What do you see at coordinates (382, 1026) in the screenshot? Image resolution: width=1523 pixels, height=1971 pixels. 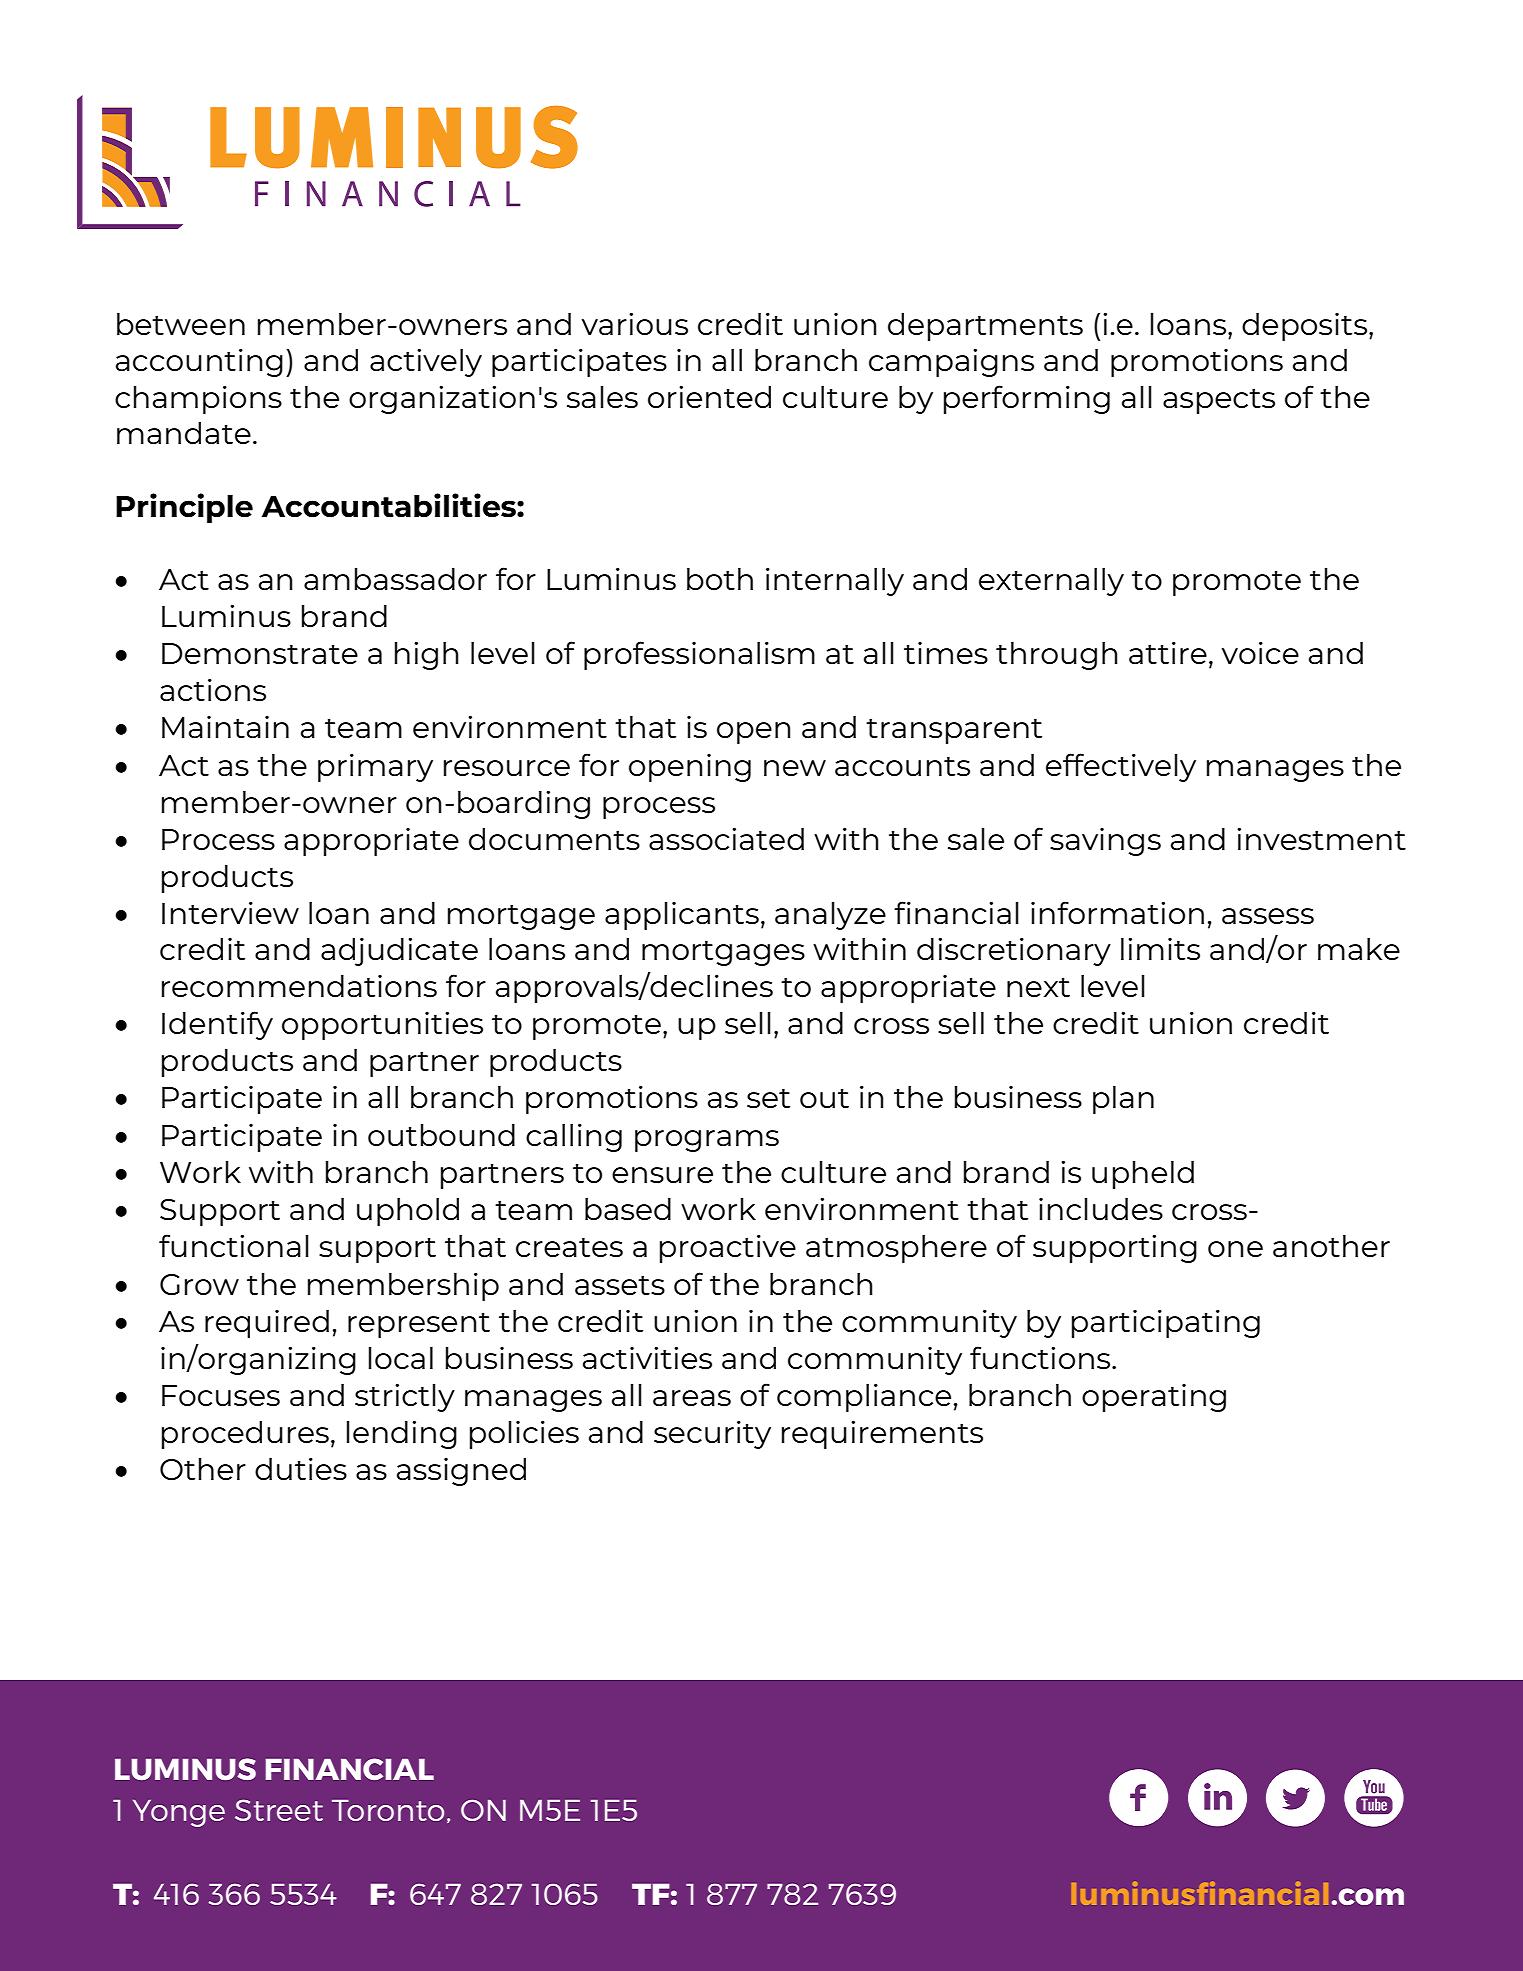 I see `opportunities` at bounding box center [382, 1026].
